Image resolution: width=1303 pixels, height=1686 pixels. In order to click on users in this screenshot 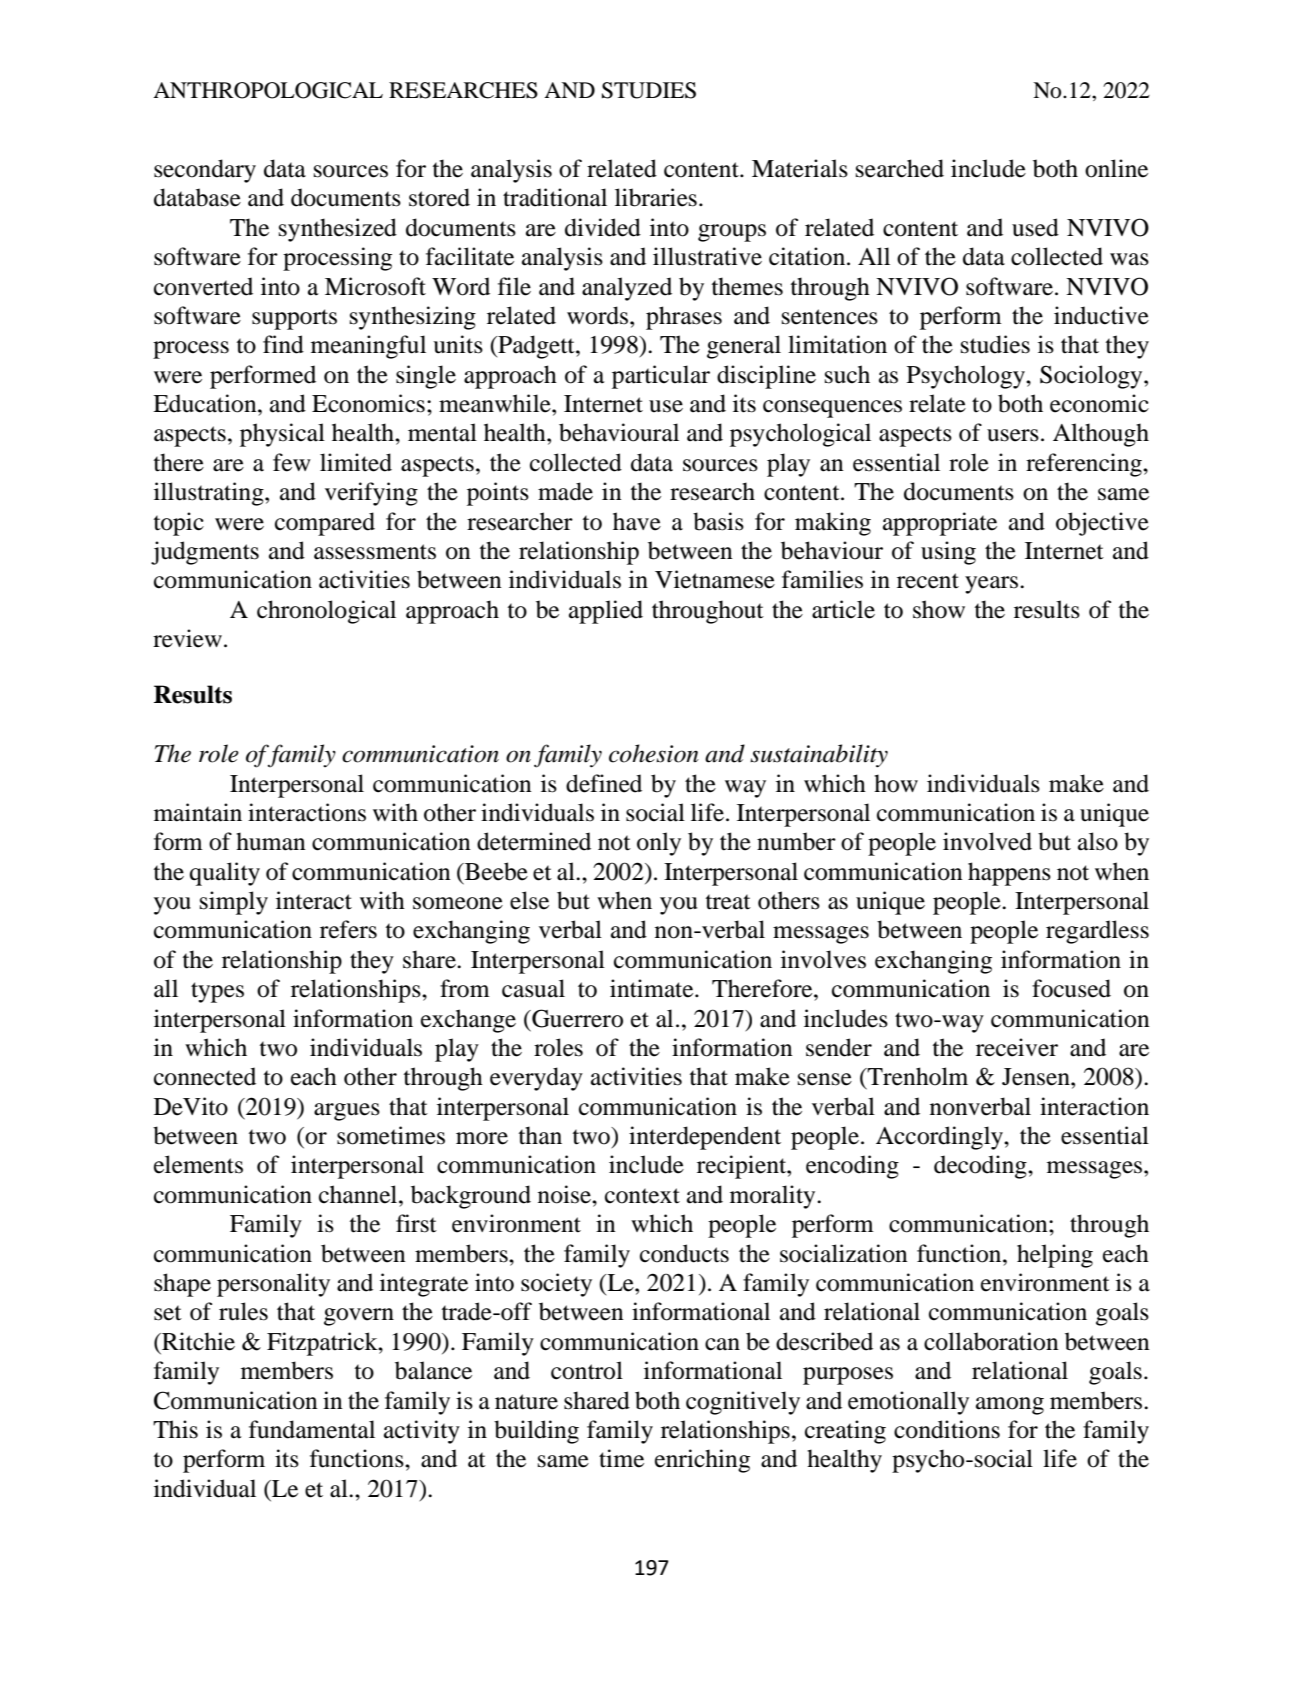, I will do `click(1013, 435)`.
